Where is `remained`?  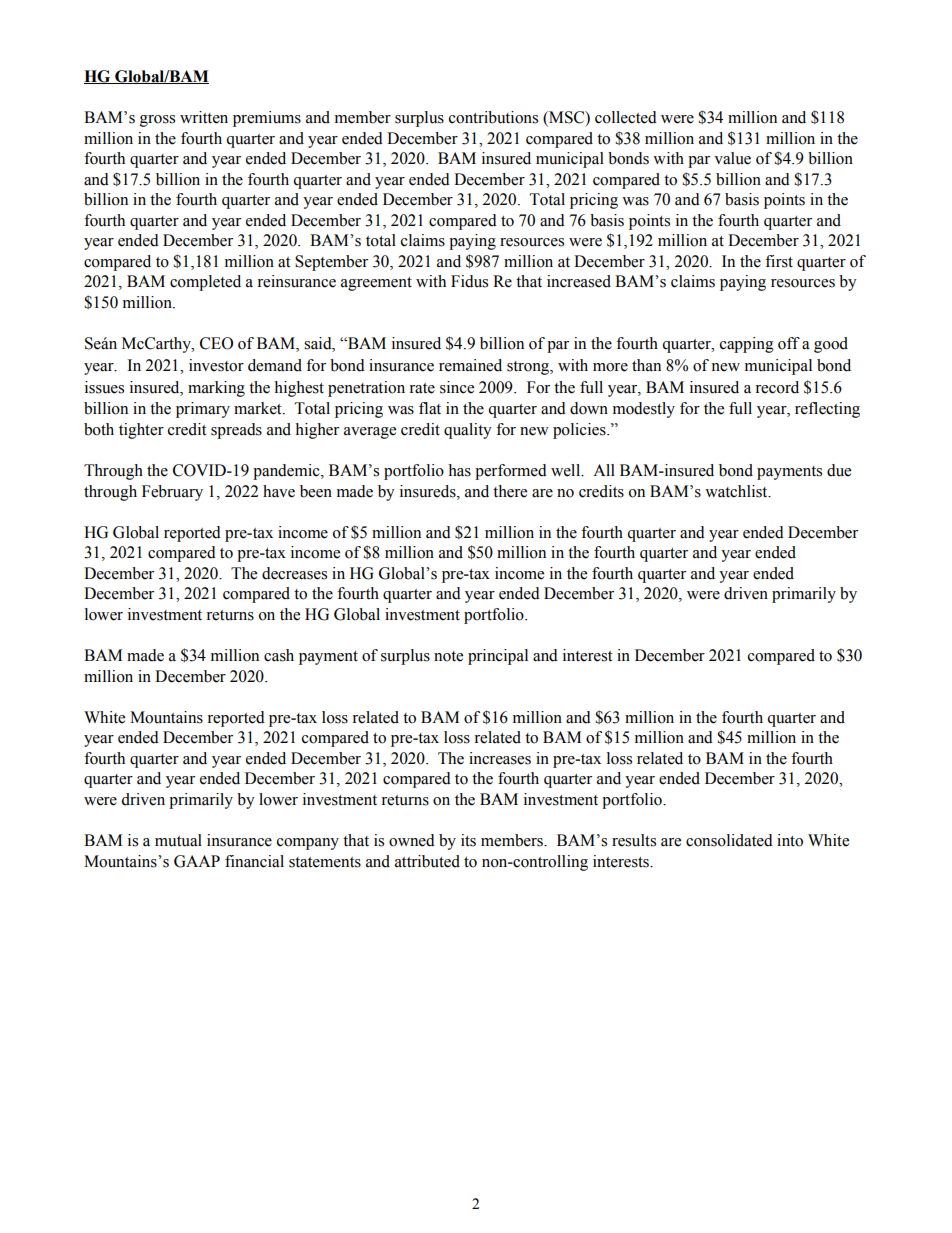 remained is located at coordinates (470, 365).
